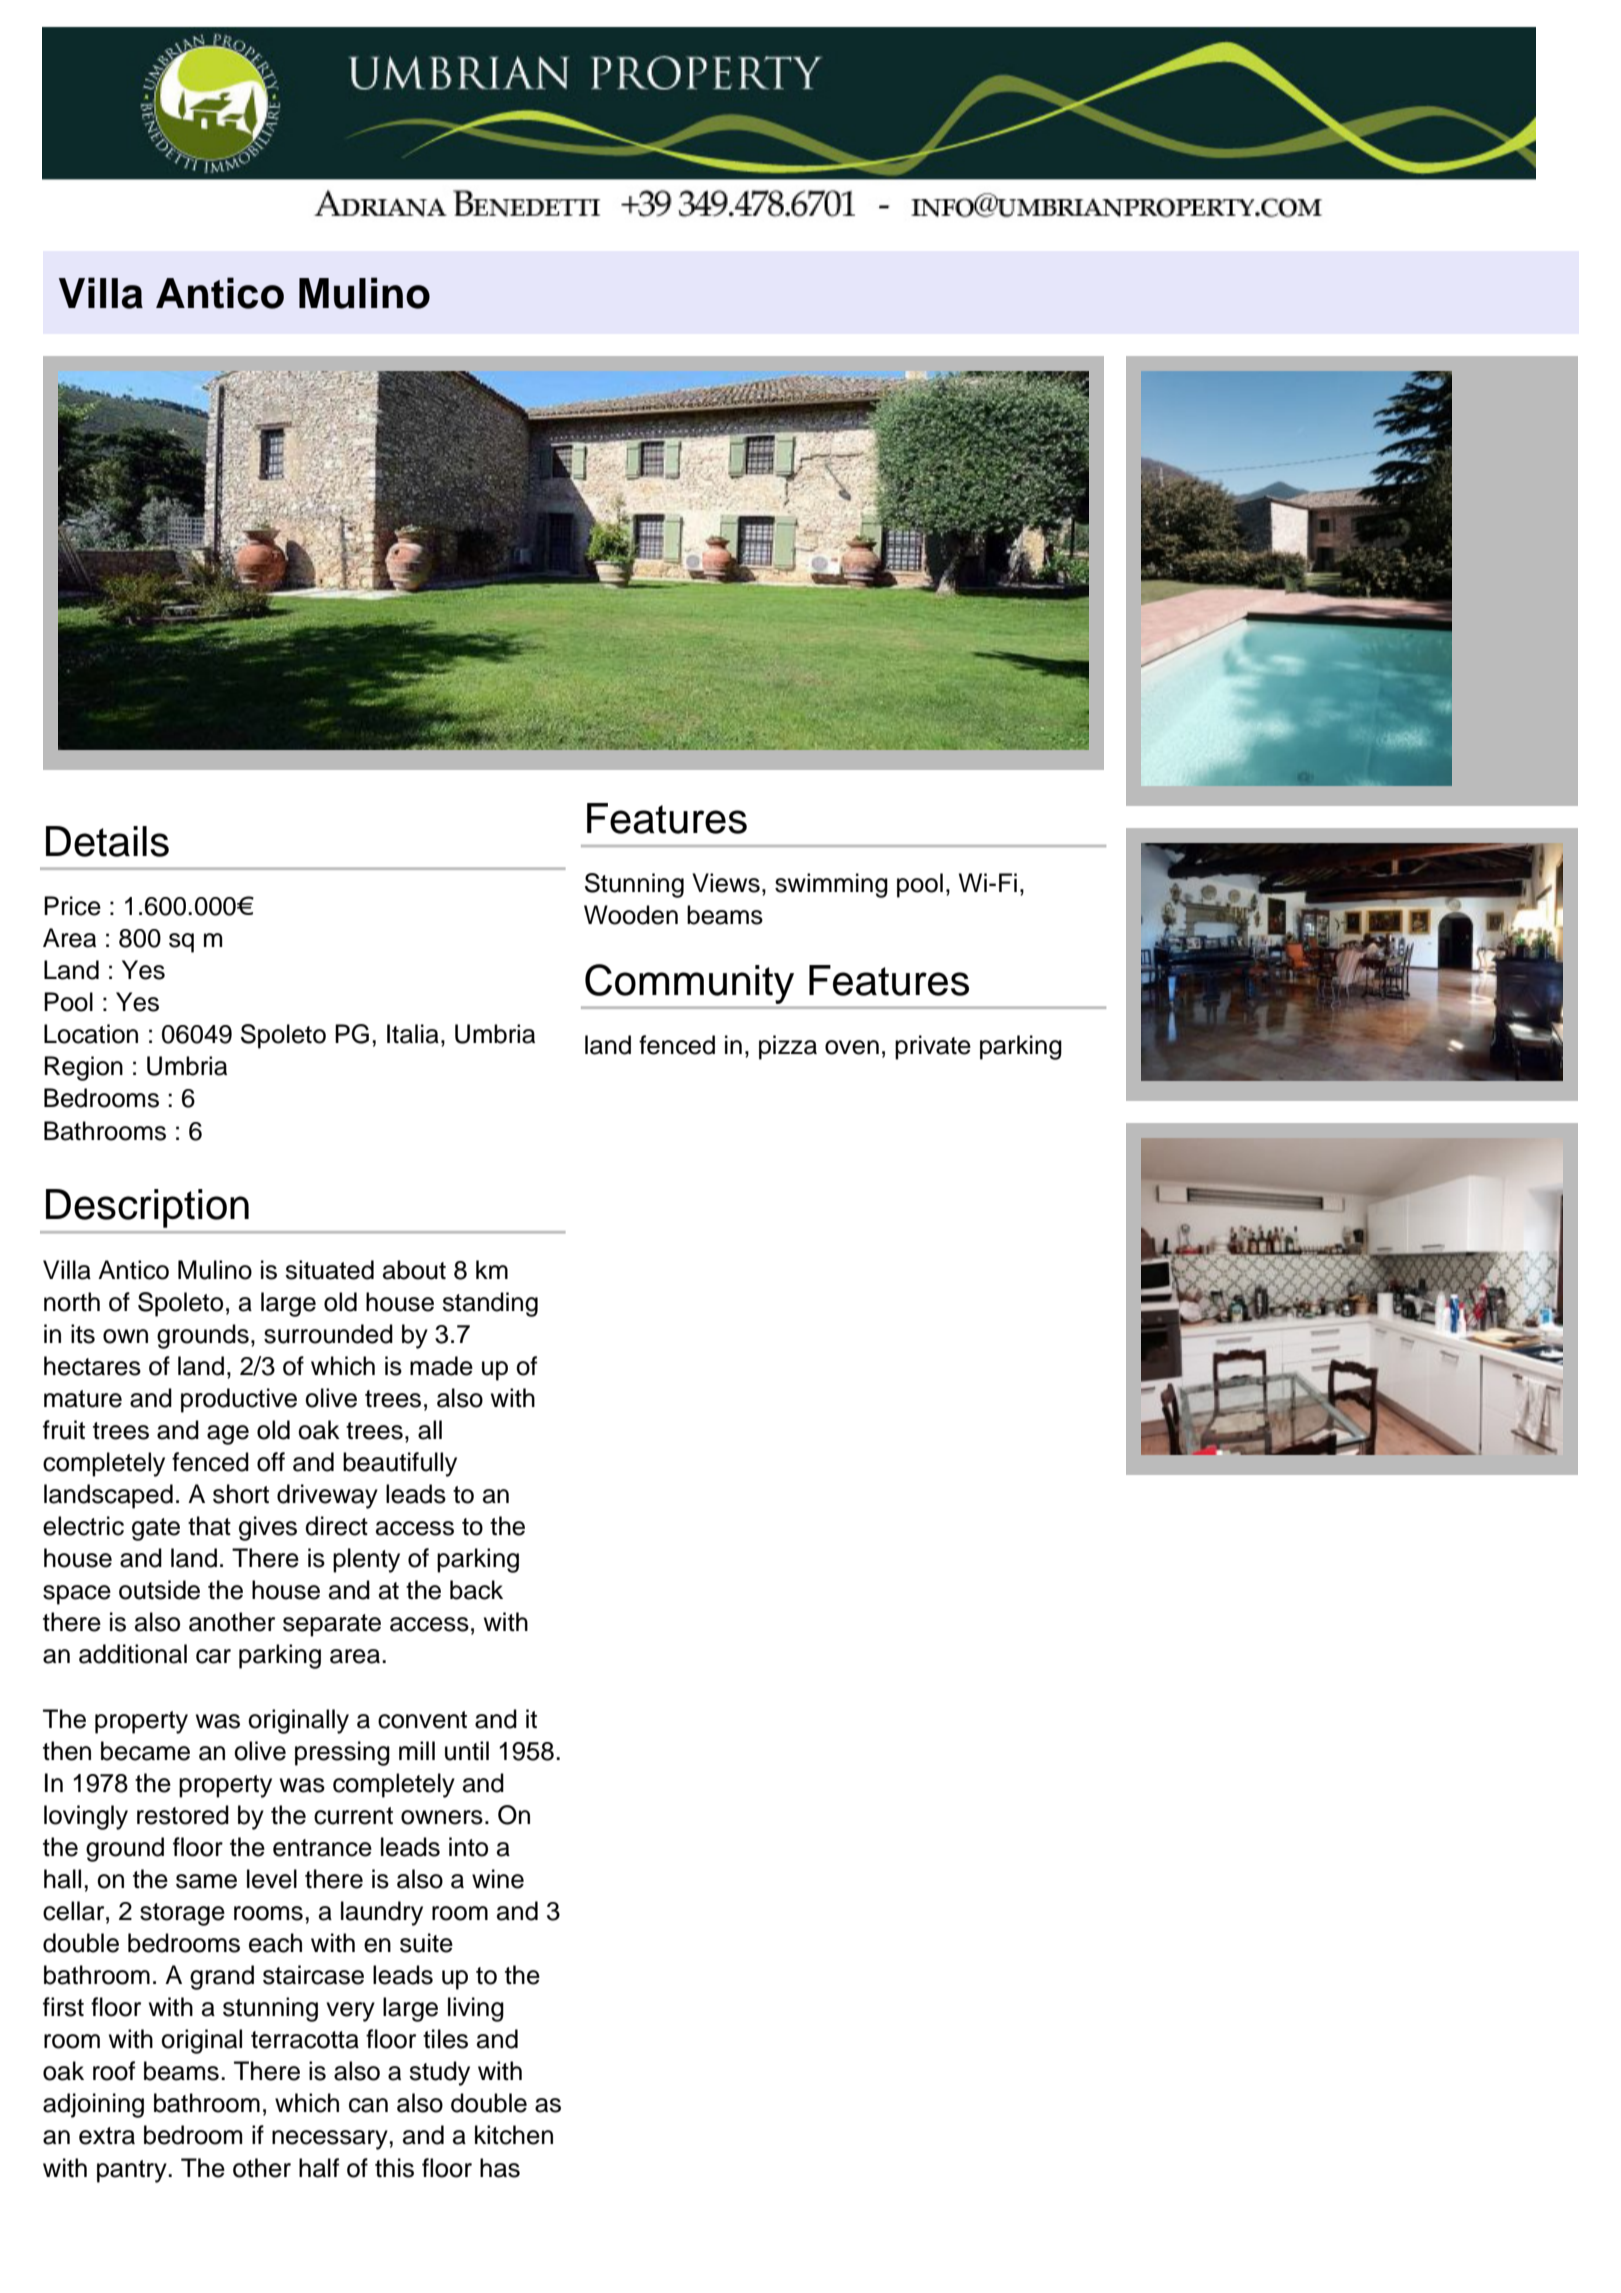 This page has width=1621, height=2293. I want to click on oven, so click(852, 1047).
